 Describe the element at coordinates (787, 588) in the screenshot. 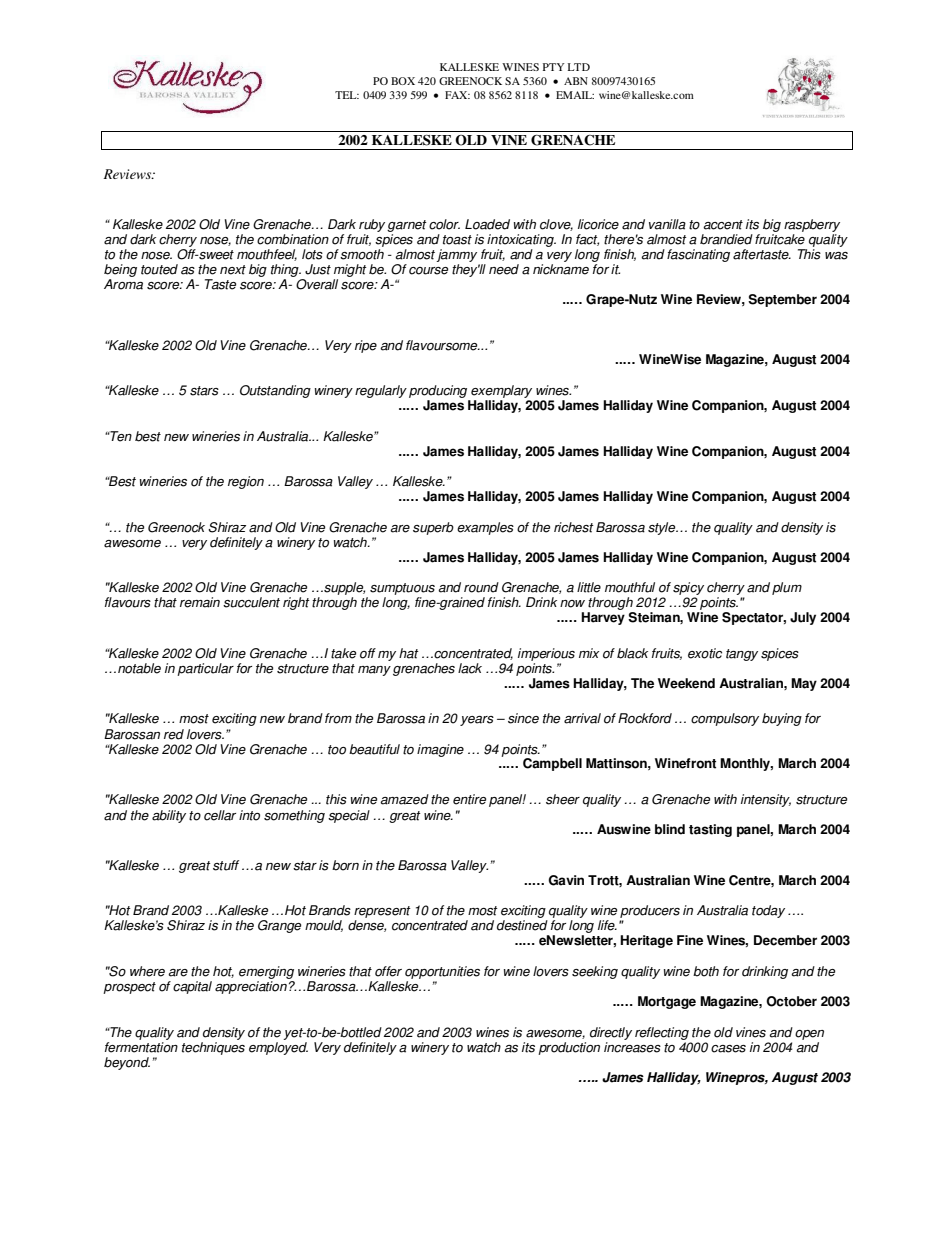

I see `plum` at that location.
